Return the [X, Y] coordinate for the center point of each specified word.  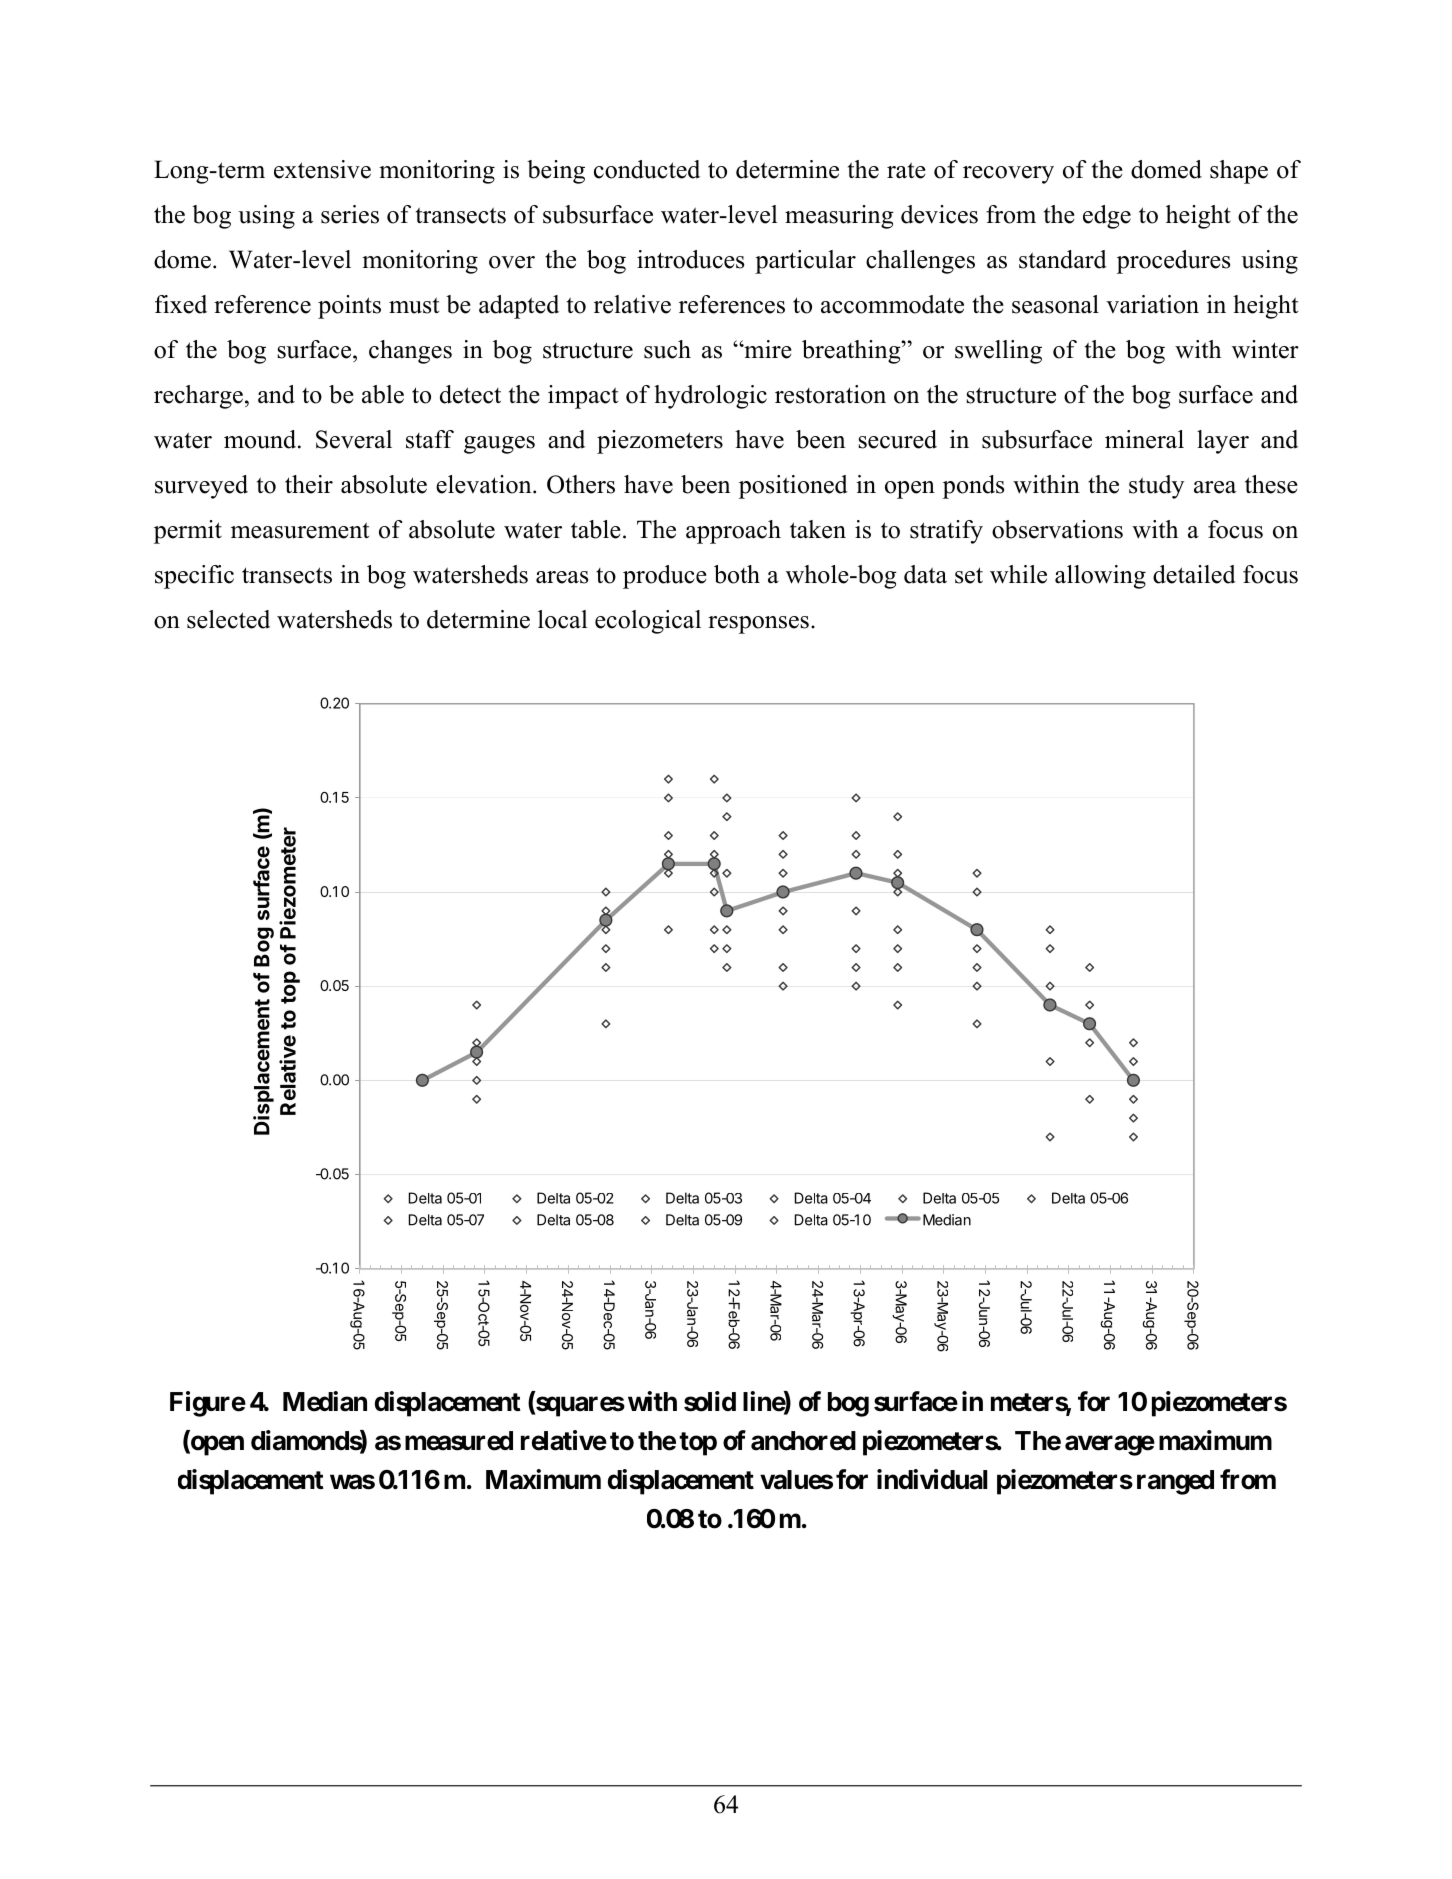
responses [758, 625]
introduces [690, 259]
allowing [1100, 577]
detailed [1194, 574]
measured [459, 1441]
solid [710, 1401]
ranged [1175, 1482]
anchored [803, 1441]
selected [228, 619]
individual [932, 1479]
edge [1107, 217]
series [350, 214]
